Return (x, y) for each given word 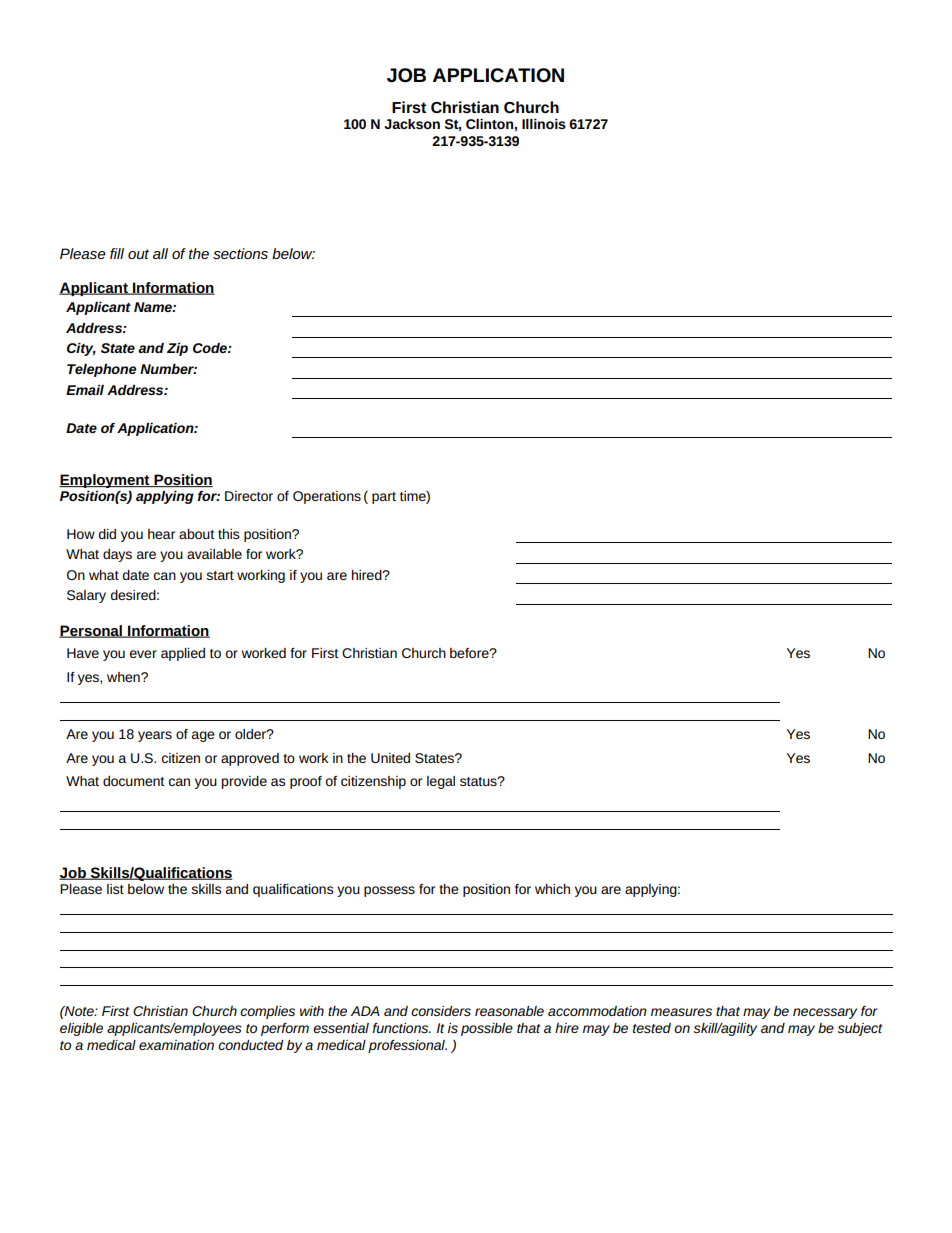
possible (487, 1029)
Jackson (412, 124)
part (384, 498)
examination (176, 1045)
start (220, 575)
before (470, 653)
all (160, 253)
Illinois (544, 124)
